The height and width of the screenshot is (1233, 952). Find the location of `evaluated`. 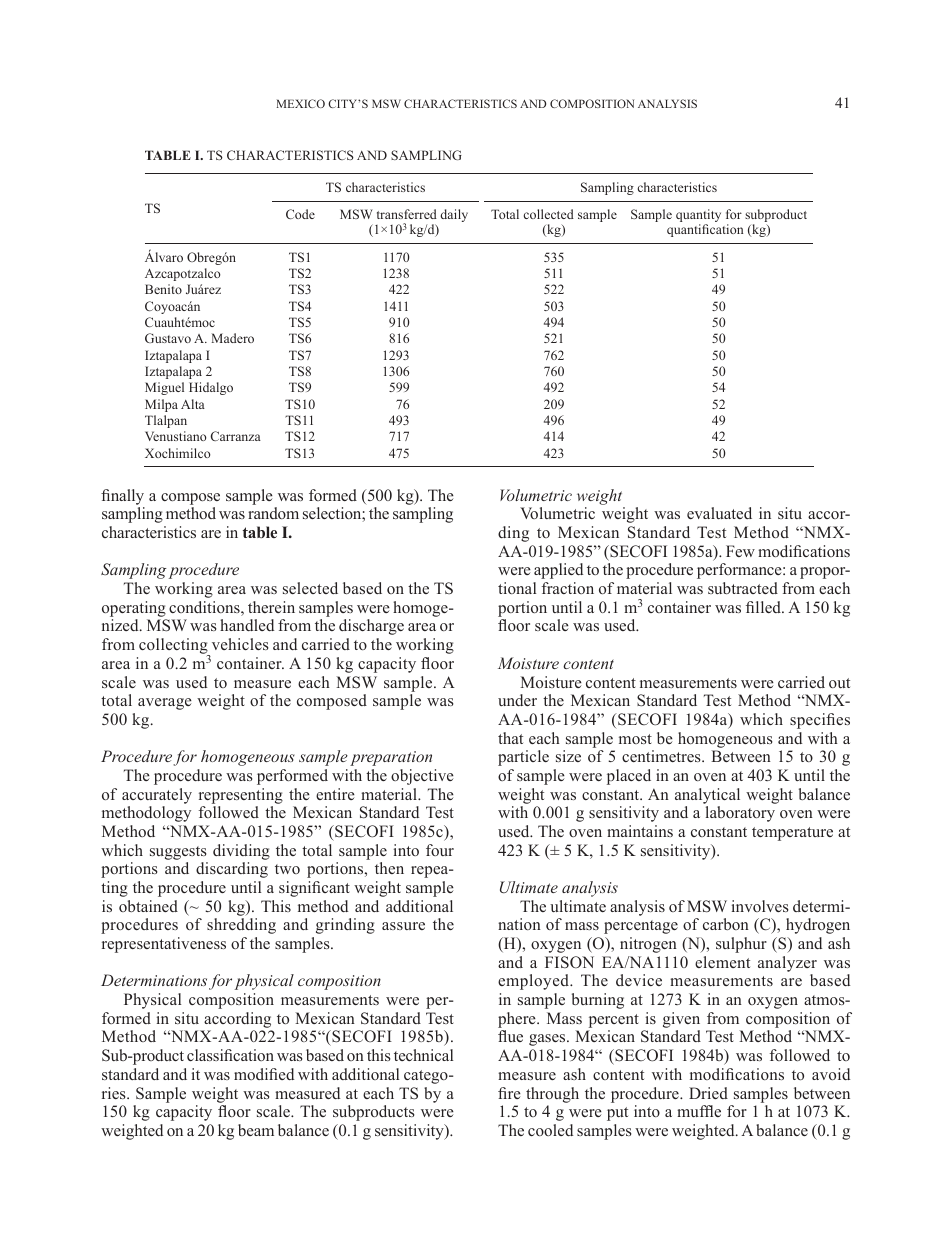

evaluated is located at coordinates (719, 513).
